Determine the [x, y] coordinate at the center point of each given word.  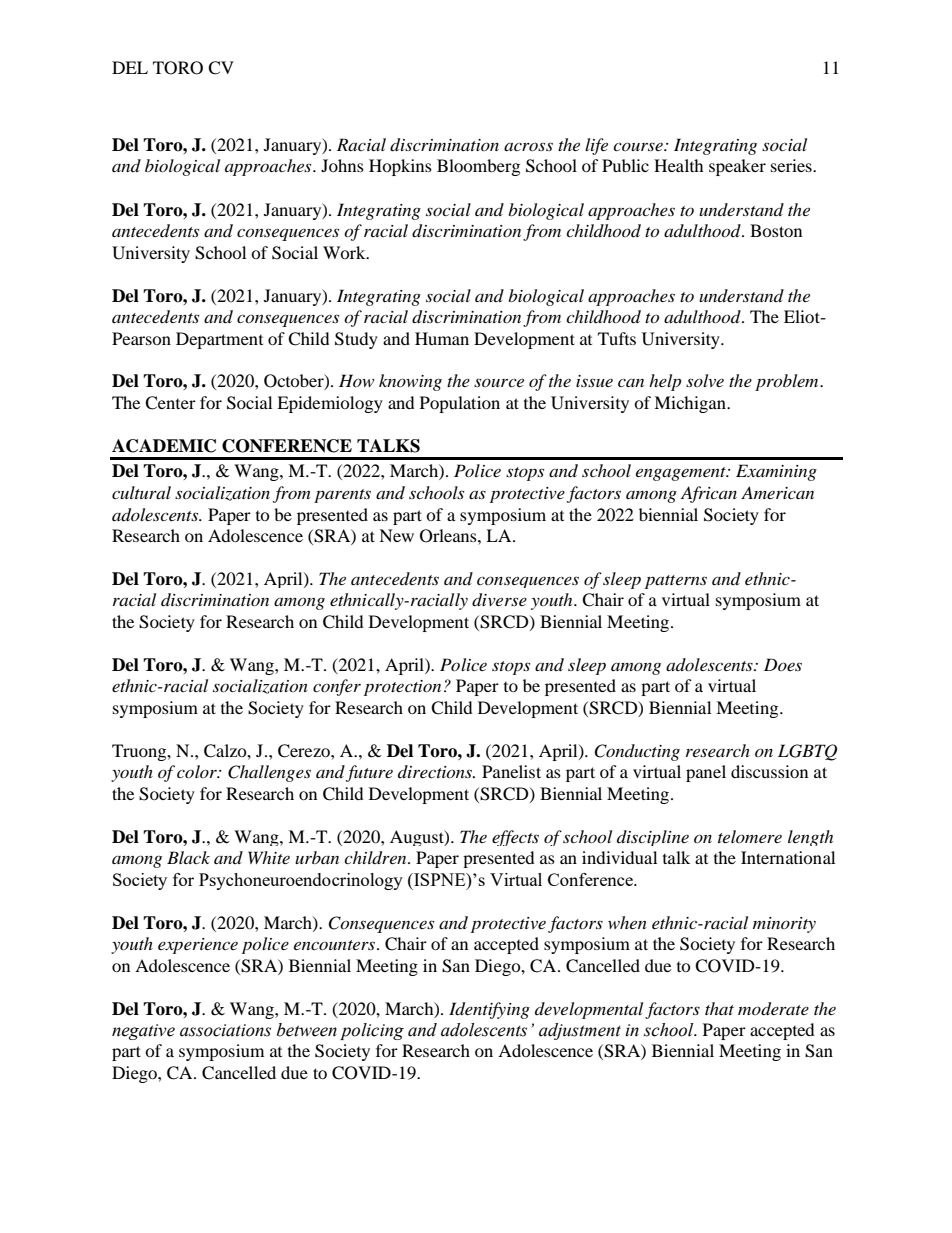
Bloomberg [478, 167]
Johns [342, 165]
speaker [737, 167]
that [719, 1008]
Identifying [489, 1010]
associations [225, 1030]
